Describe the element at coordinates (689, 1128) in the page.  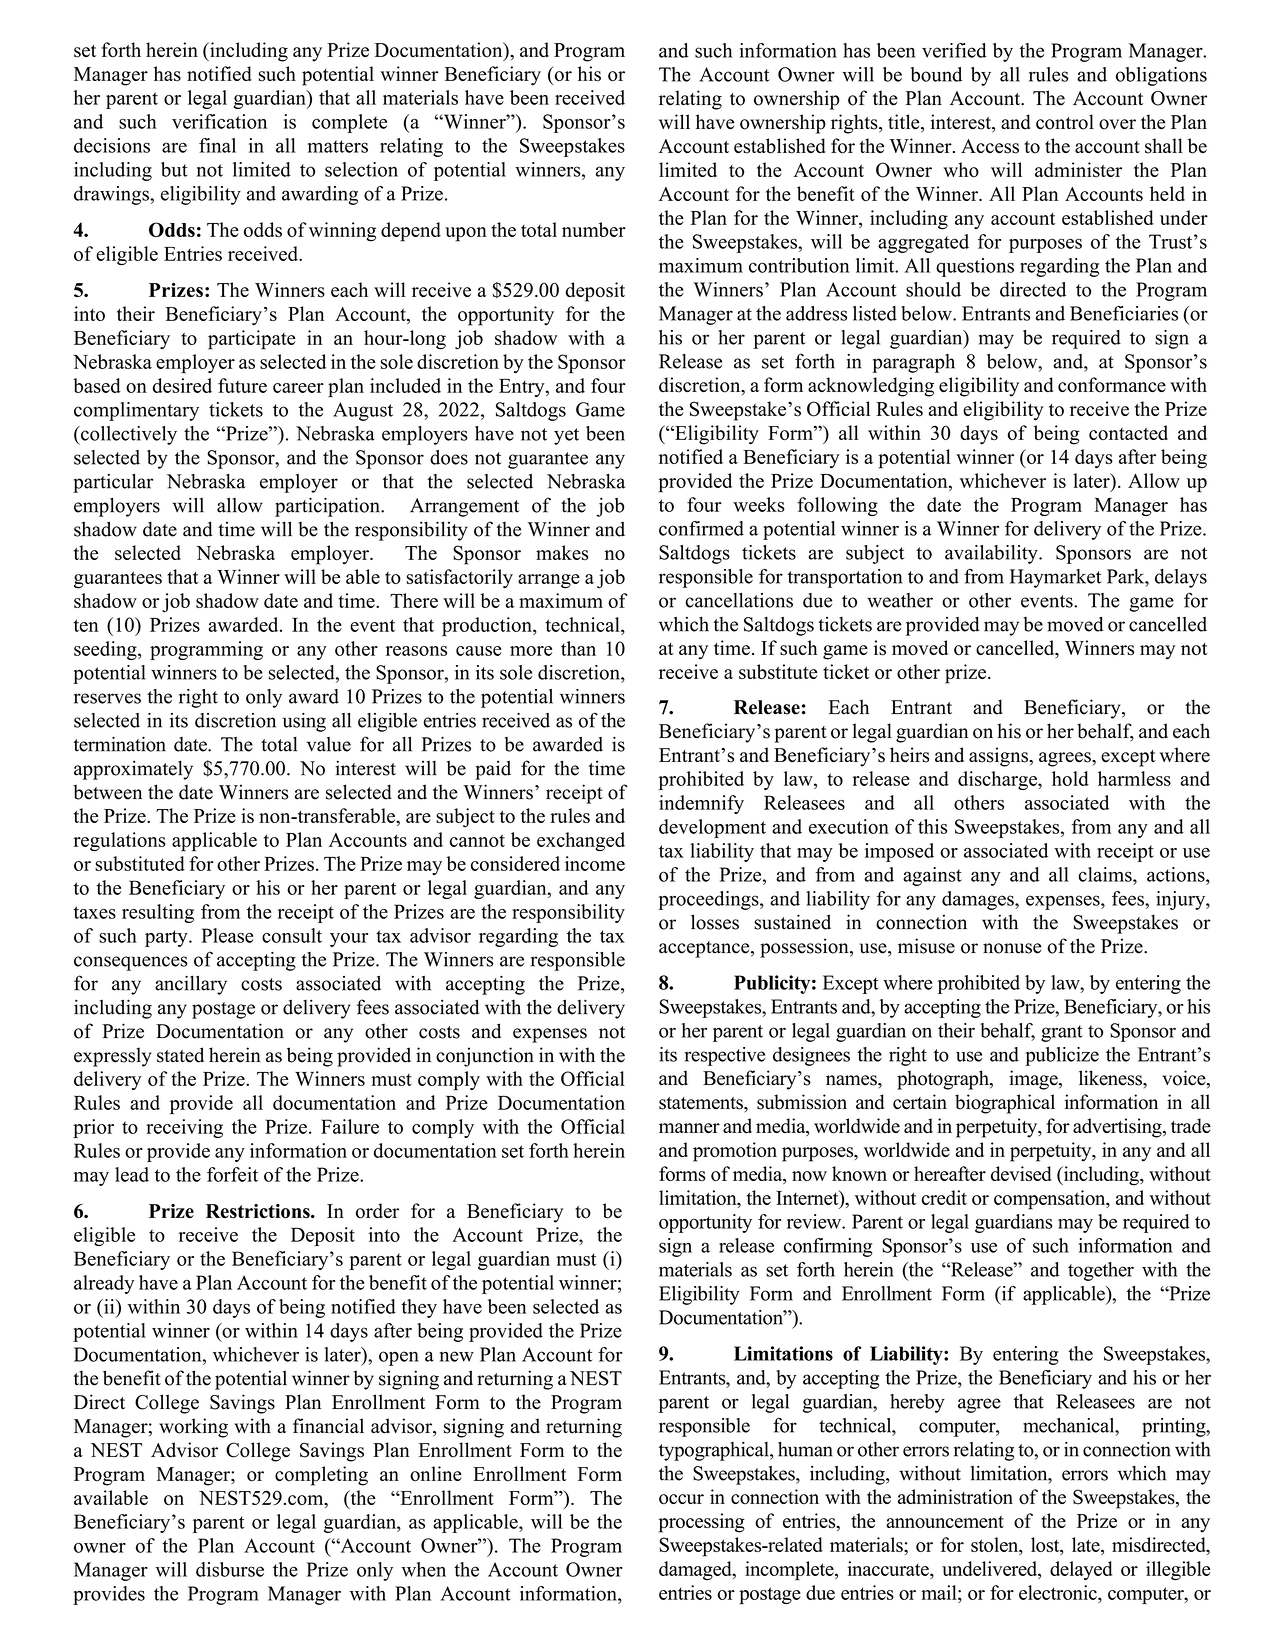
I see `manner` at that location.
